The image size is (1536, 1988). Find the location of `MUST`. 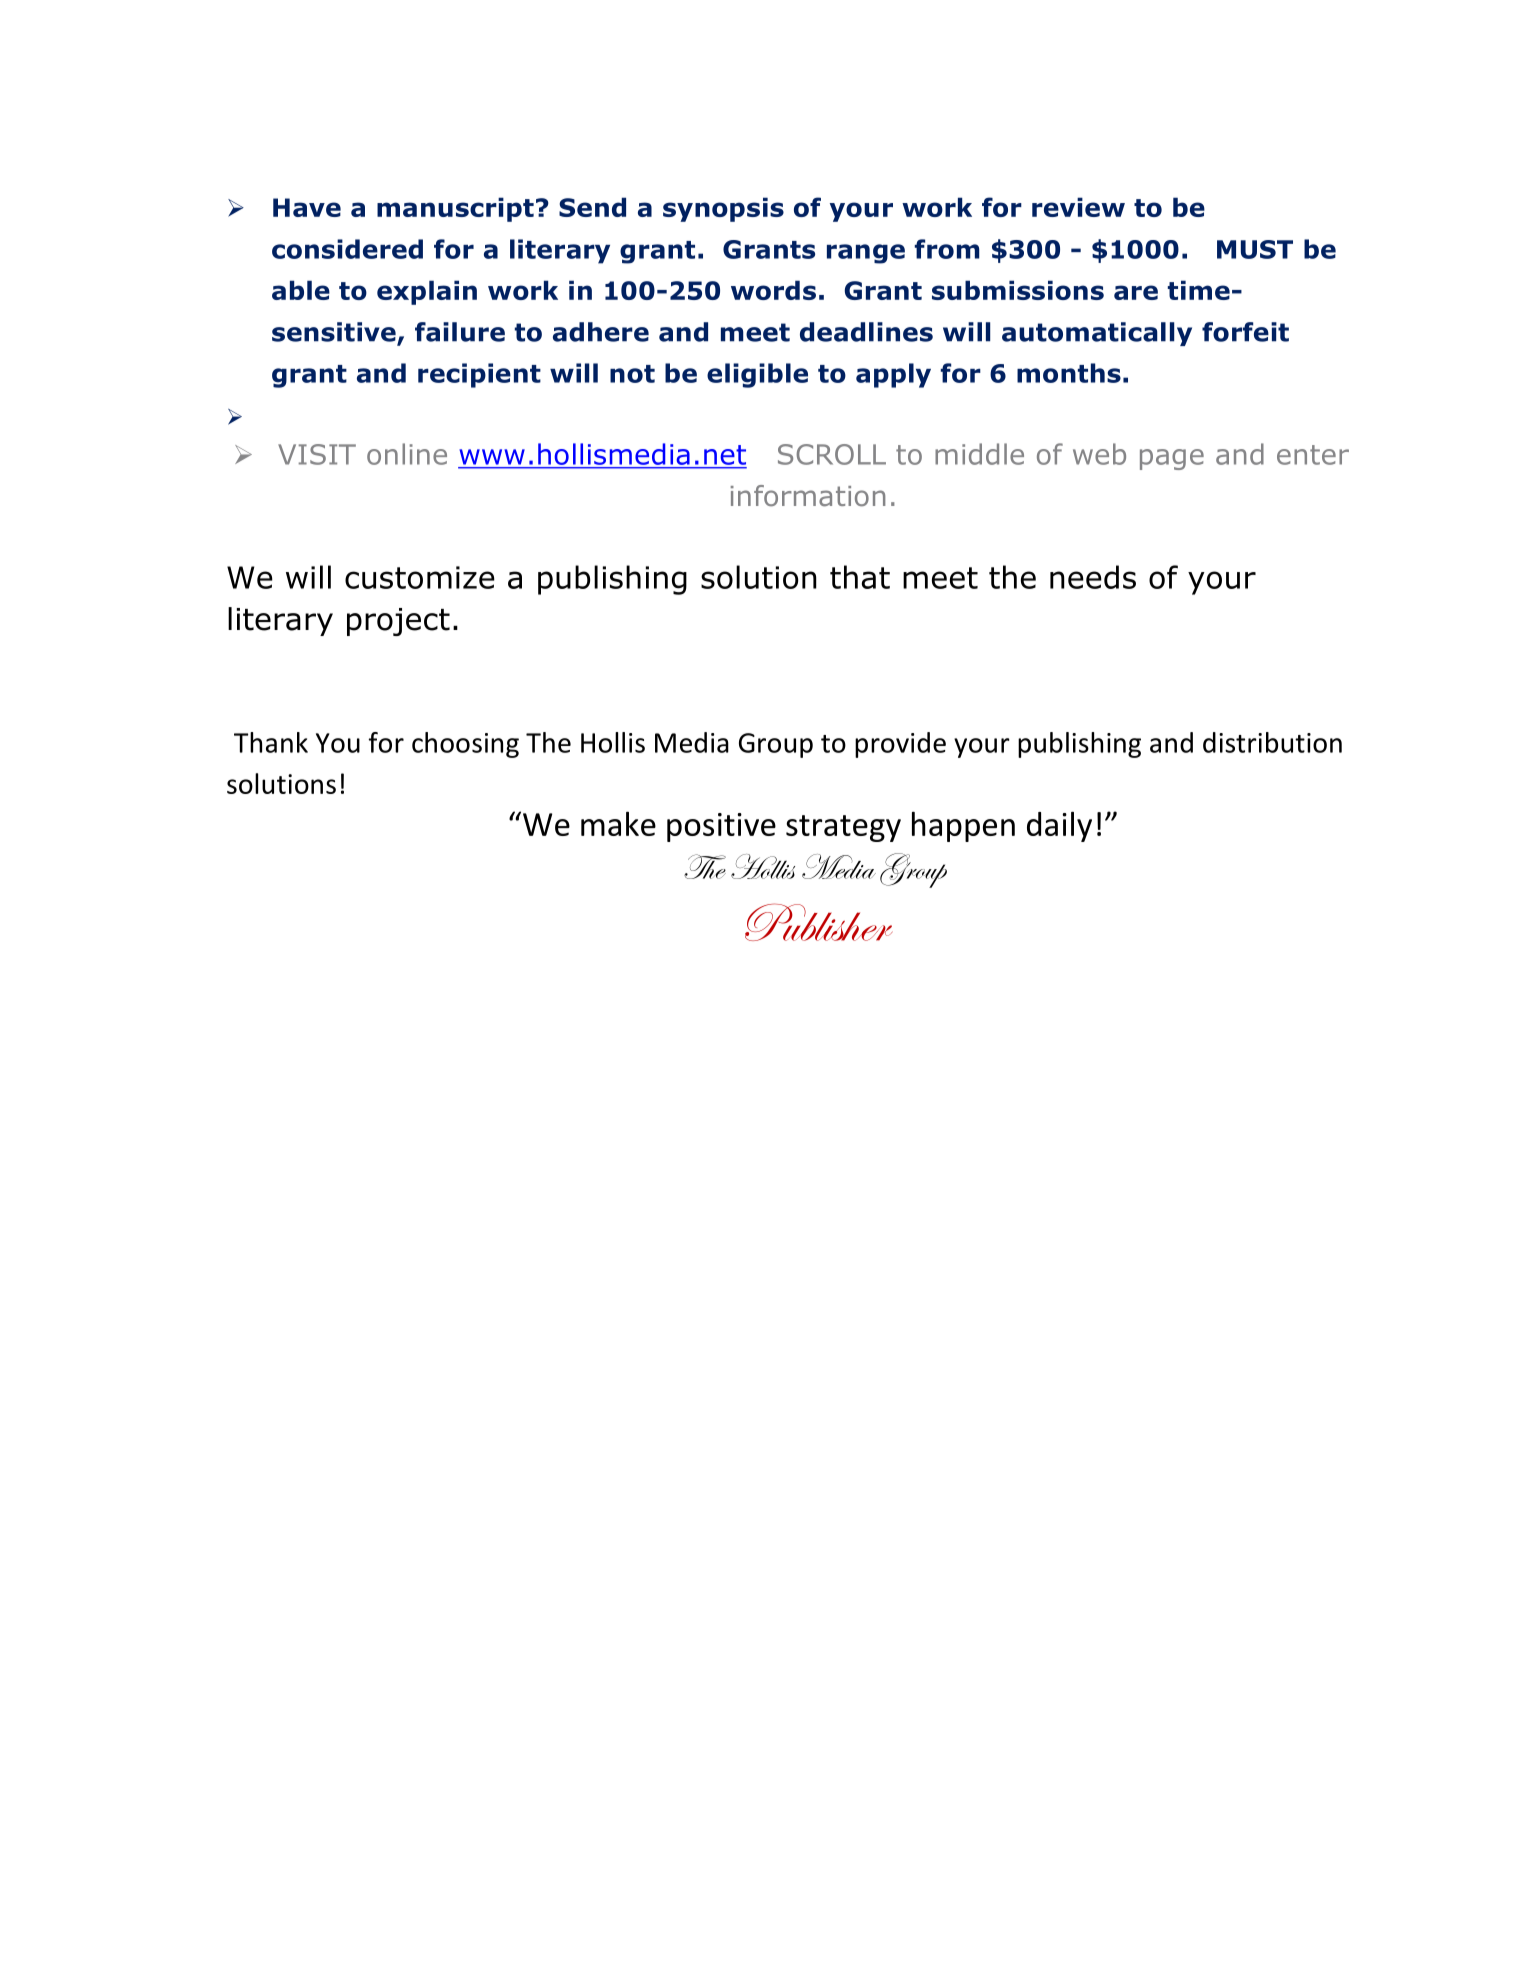

MUST is located at coordinates (1255, 249).
